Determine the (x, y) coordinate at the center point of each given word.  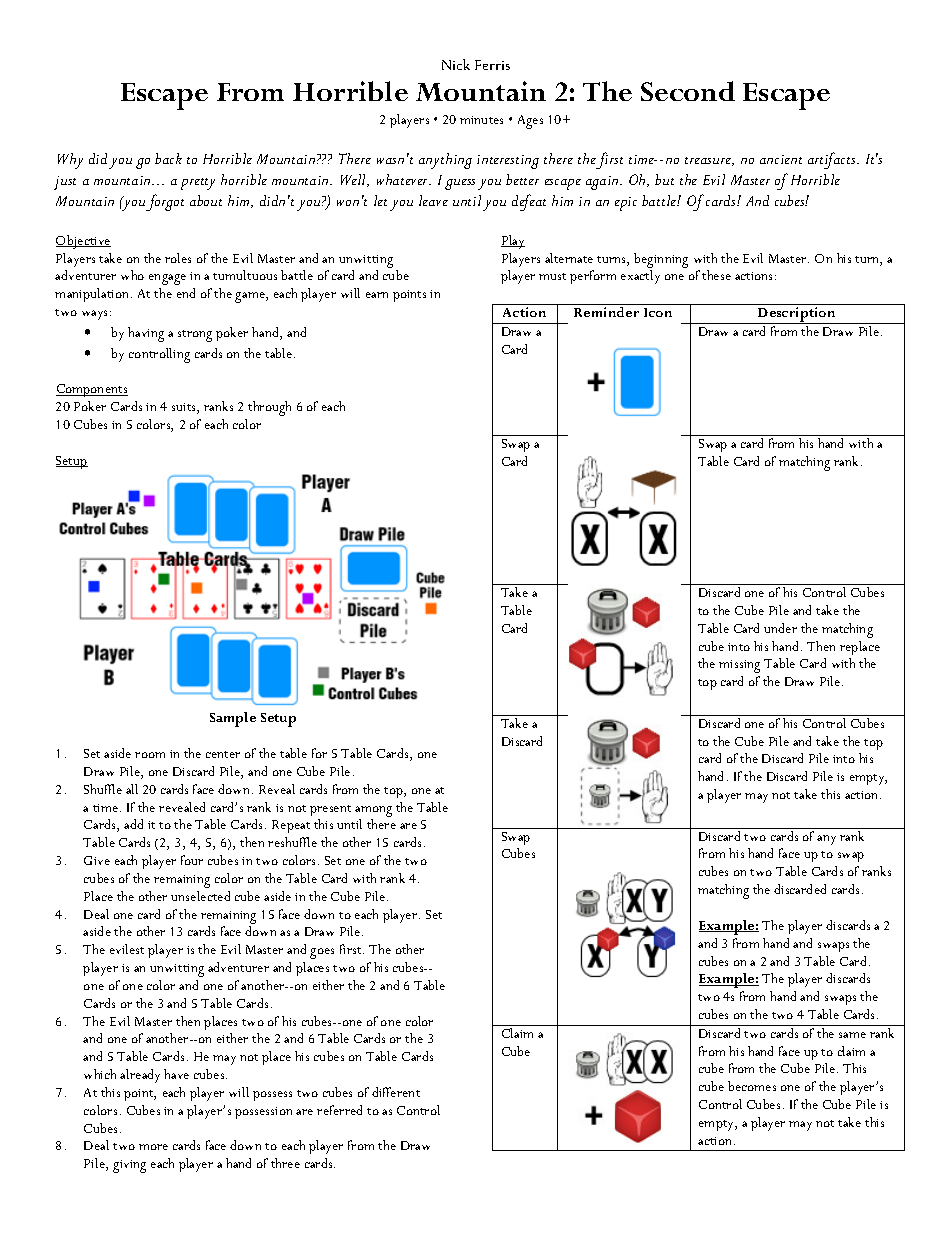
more (153, 1147)
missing (739, 666)
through (269, 408)
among (373, 811)
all (132, 789)
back (168, 158)
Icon (658, 312)
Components (92, 390)
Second (688, 91)
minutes (481, 120)
